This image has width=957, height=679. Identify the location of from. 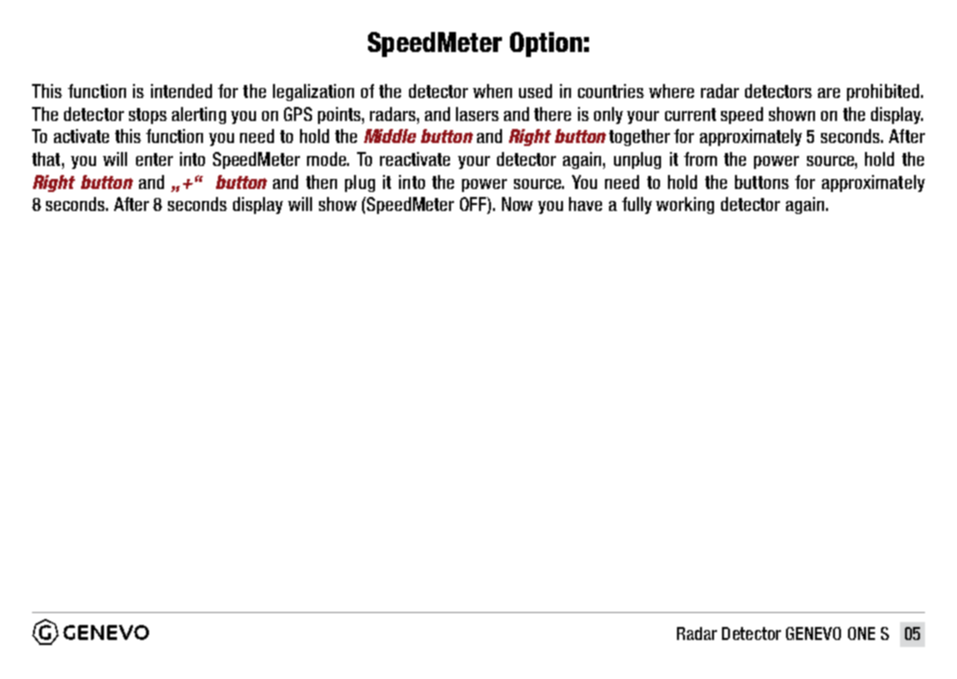
(700, 159).
